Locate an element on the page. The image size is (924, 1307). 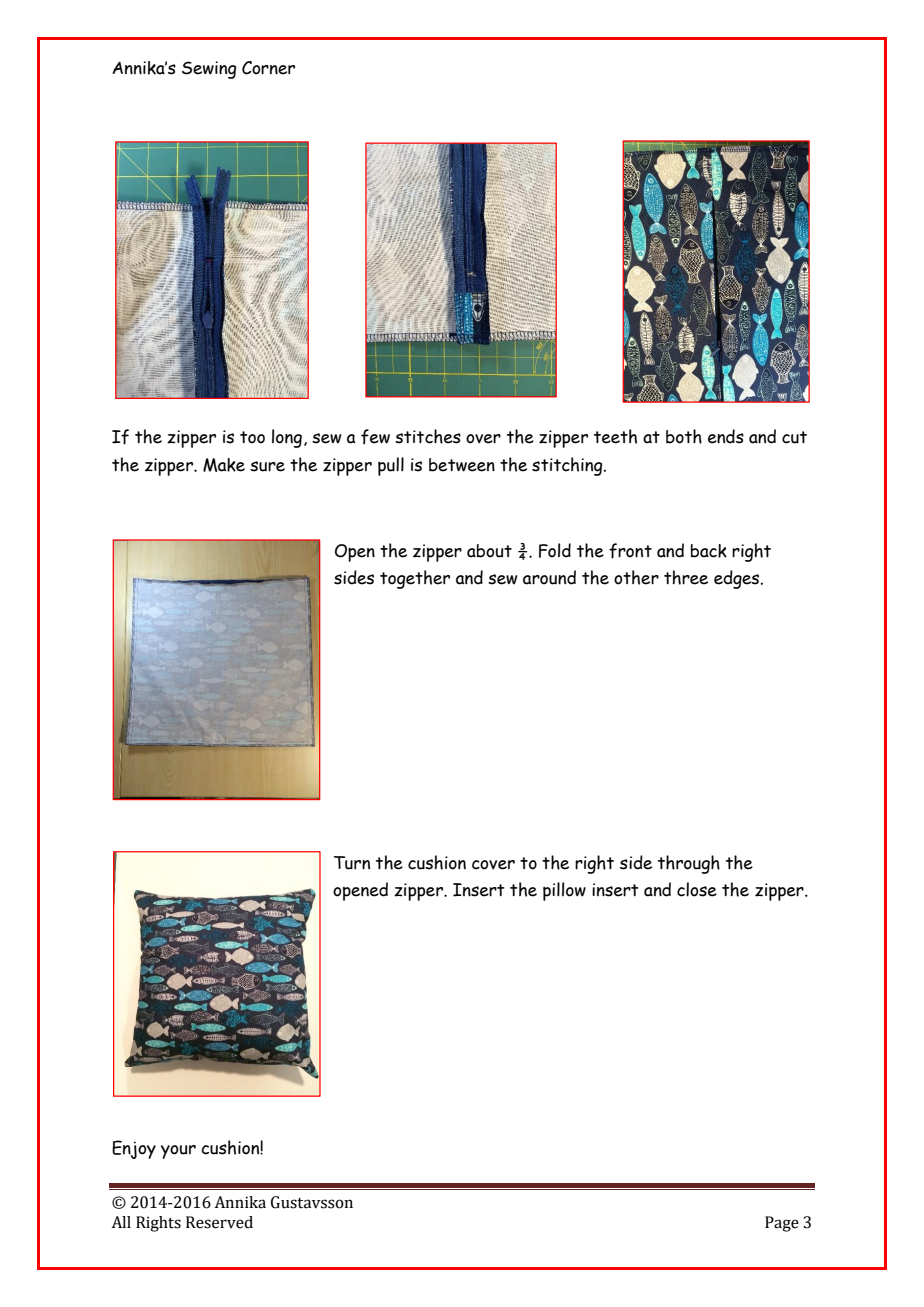
Gustavsson is located at coordinates (312, 1202).
